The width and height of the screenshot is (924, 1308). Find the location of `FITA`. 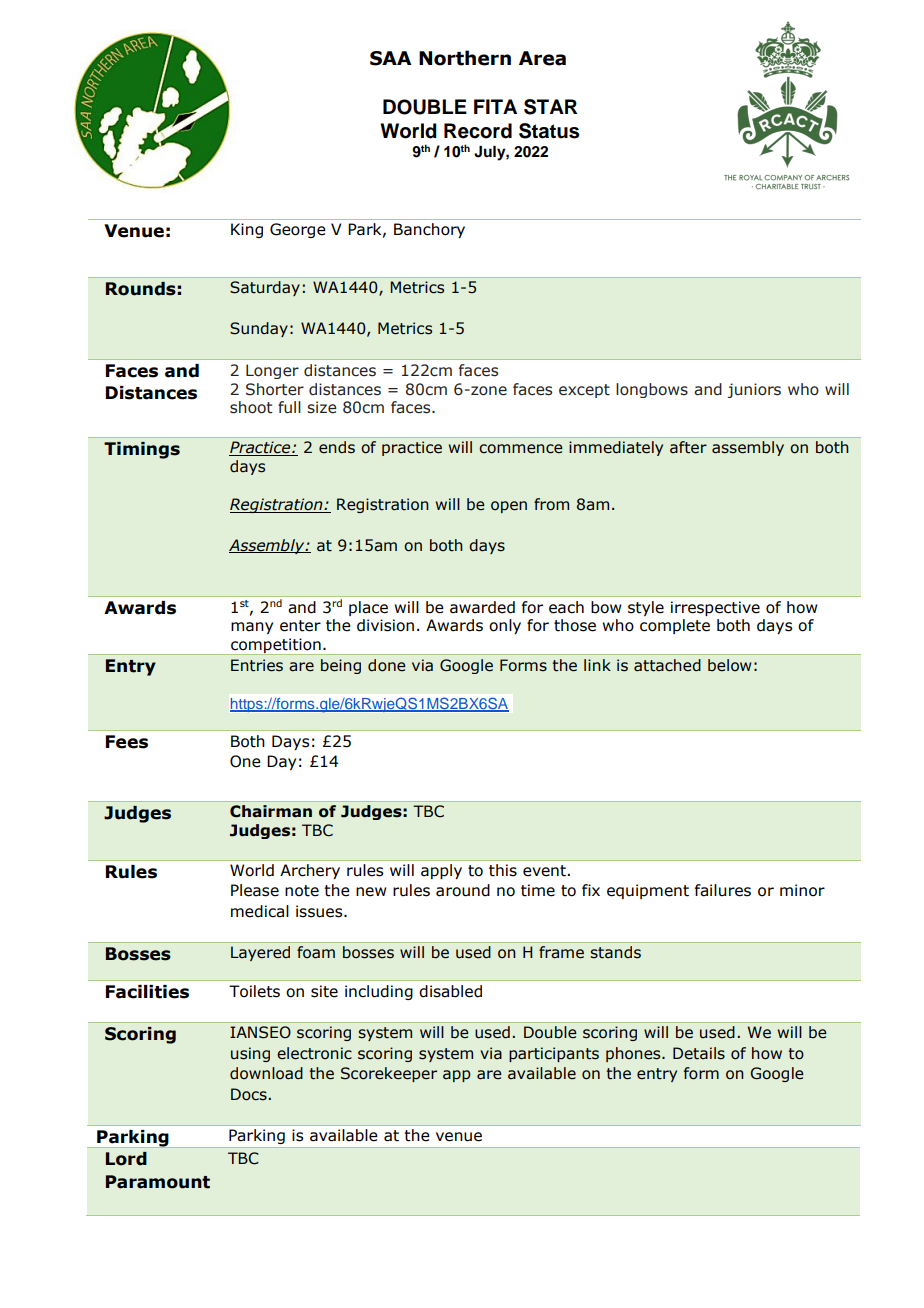

FITA is located at coordinates (495, 106).
